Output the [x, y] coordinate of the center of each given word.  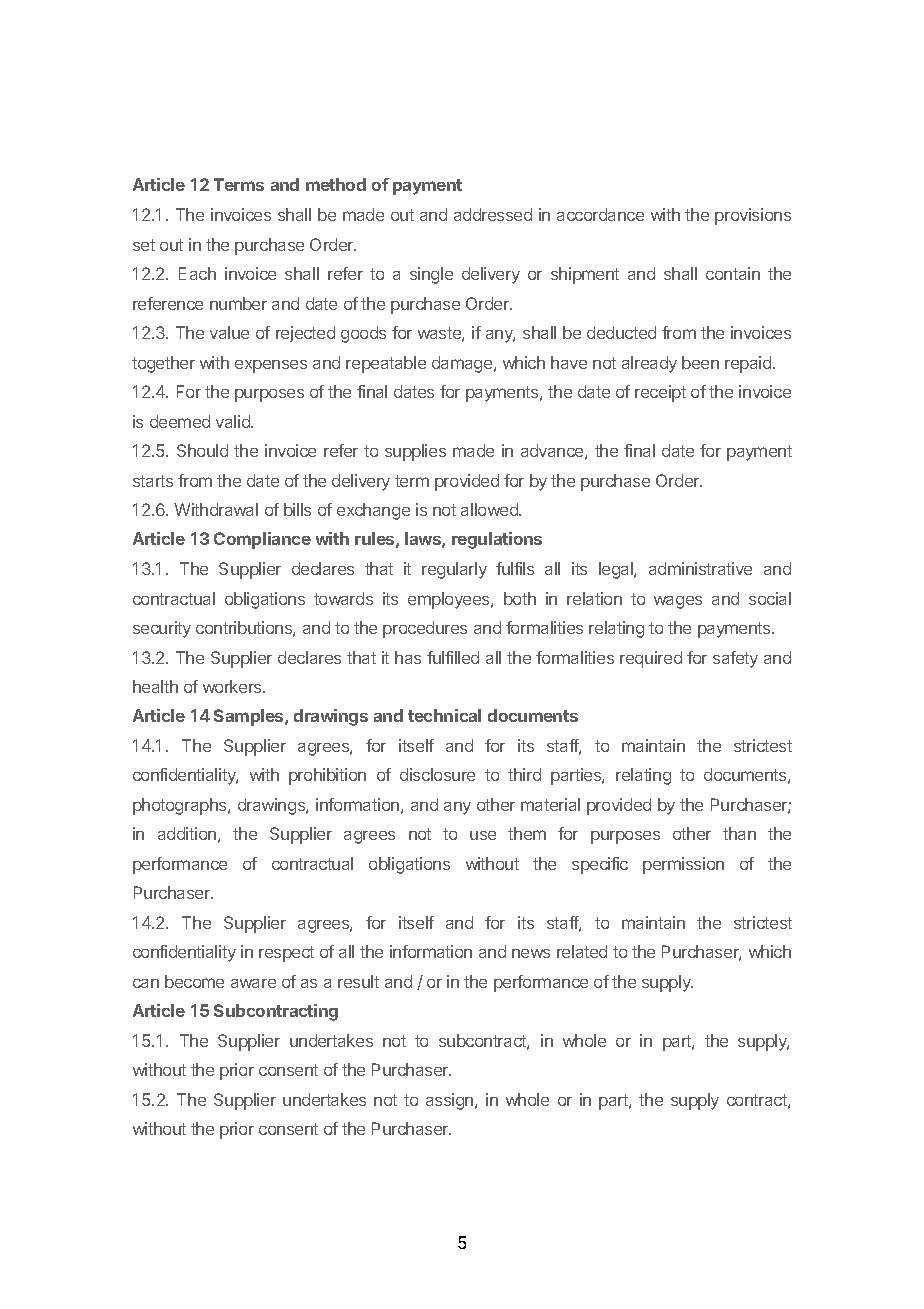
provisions [753, 216]
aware [253, 983]
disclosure [437, 774]
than [739, 833]
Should [202, 450]
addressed [493, 214]
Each [197, 273]
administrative [700, 568]
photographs [181, 806]
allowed [490, 509]
